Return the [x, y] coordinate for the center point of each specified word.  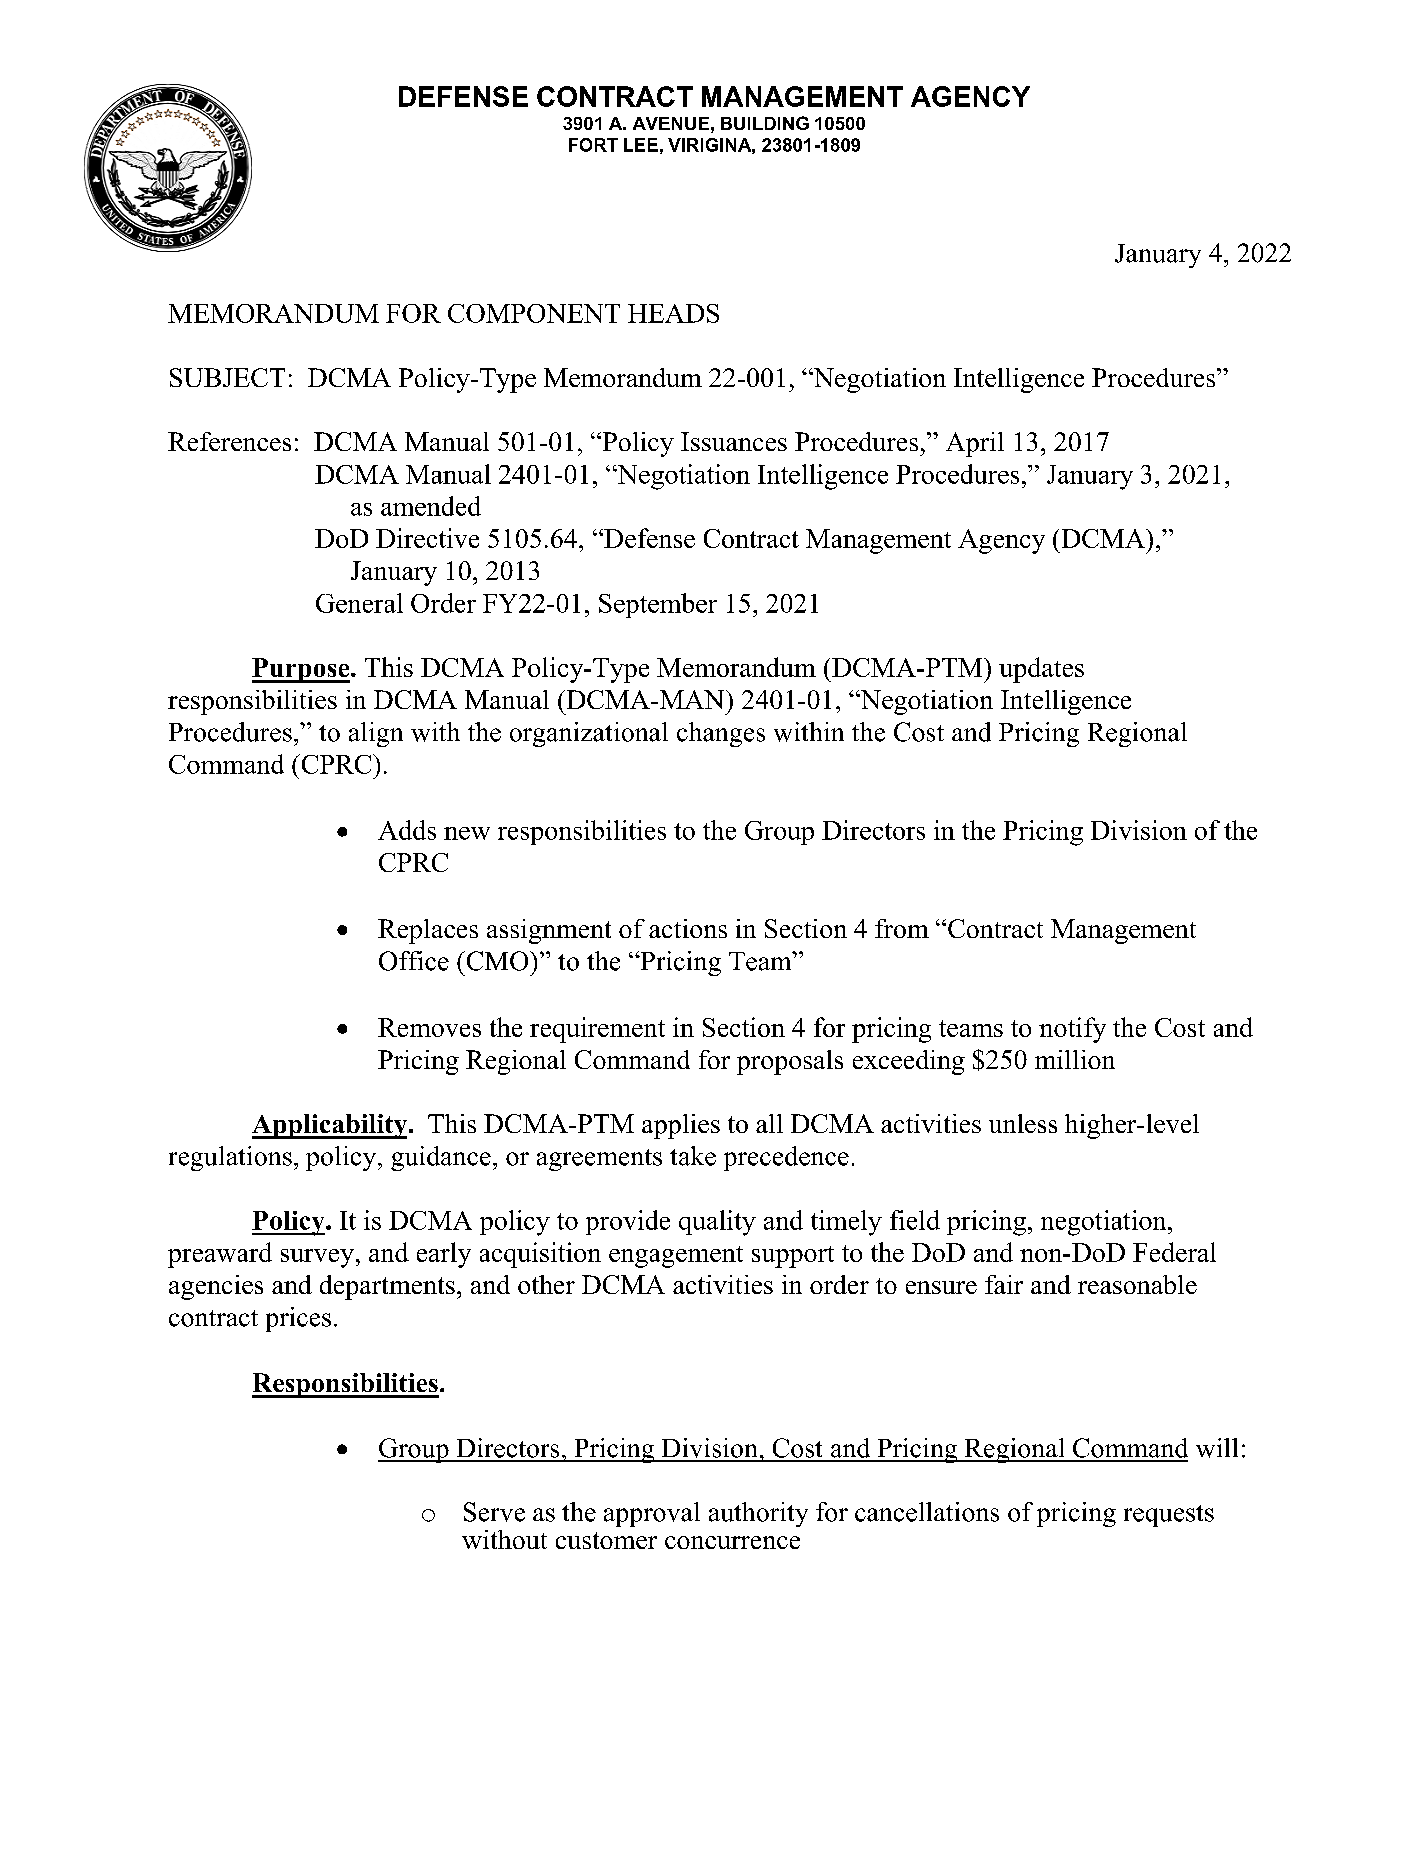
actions [688, 928]
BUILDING [765, 123]
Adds [407, 830]
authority [758, 1514]
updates [1041, 670]
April [975, 444]
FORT [593, 145]
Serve [494, 1512]
